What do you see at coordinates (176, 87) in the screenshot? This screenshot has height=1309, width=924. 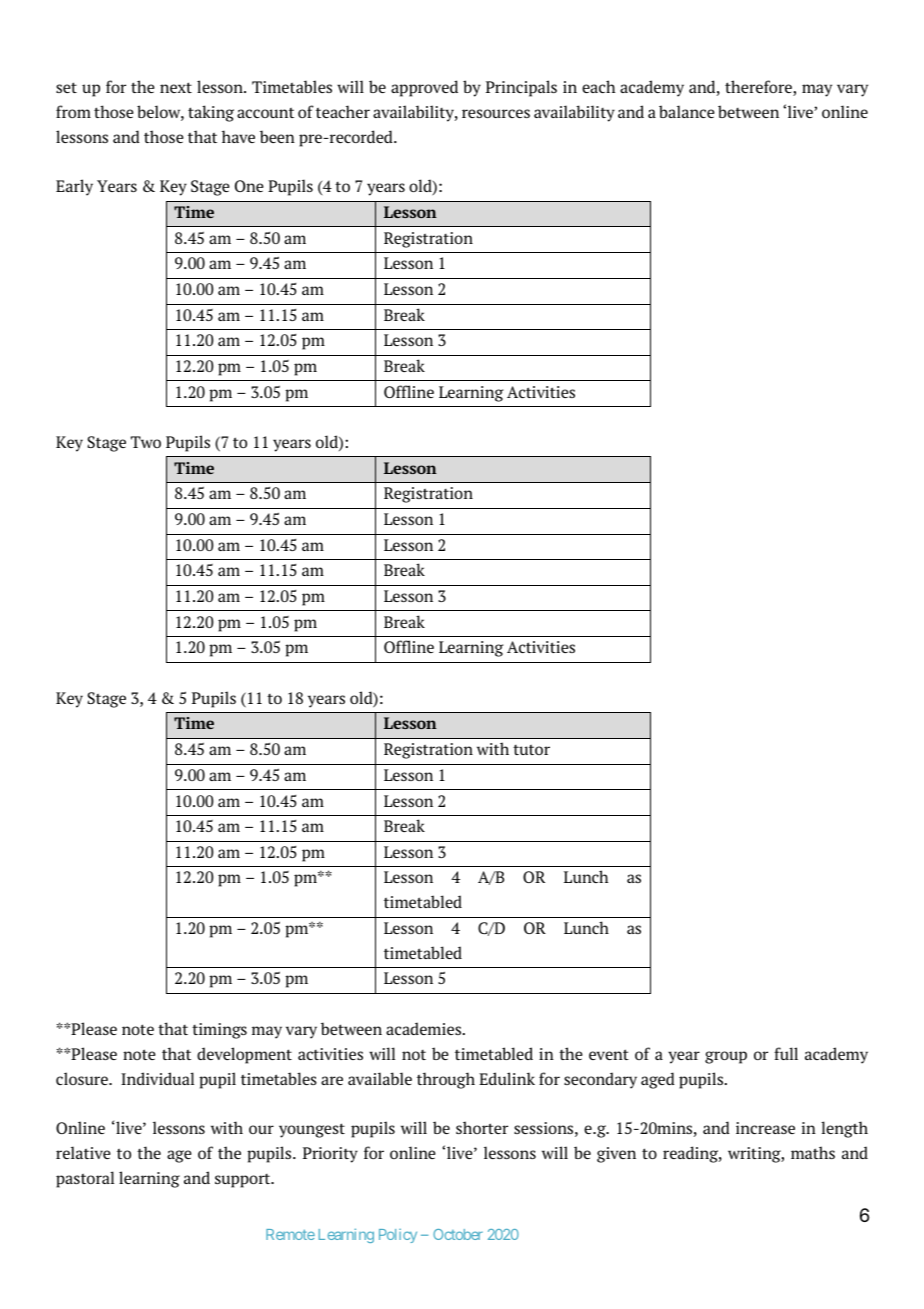 I see `next` at bounding box center [176, 87].
